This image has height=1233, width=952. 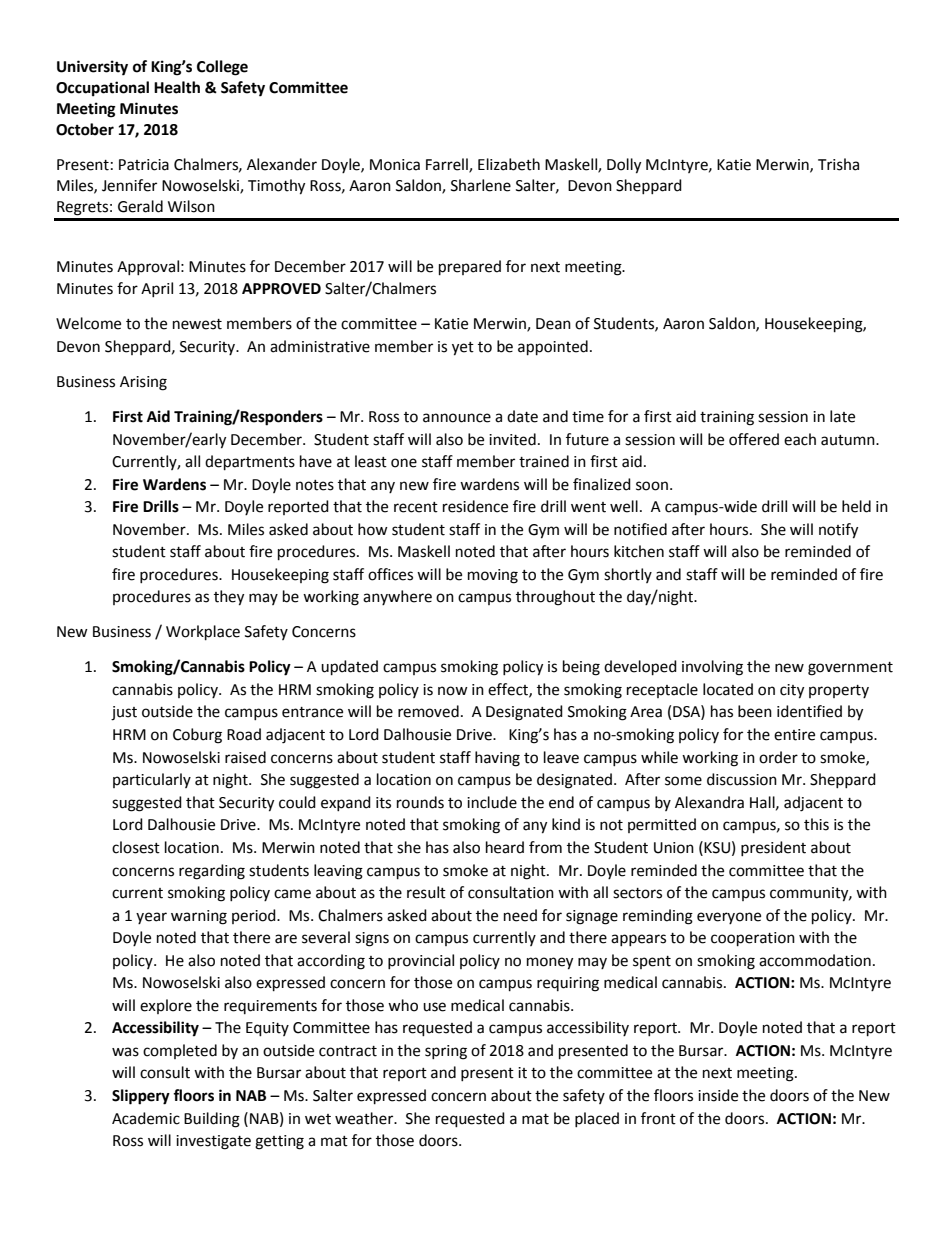 What do you see at coordinates (463, 349) in the image?
I see `yet` at bounding box center [463, 349].
